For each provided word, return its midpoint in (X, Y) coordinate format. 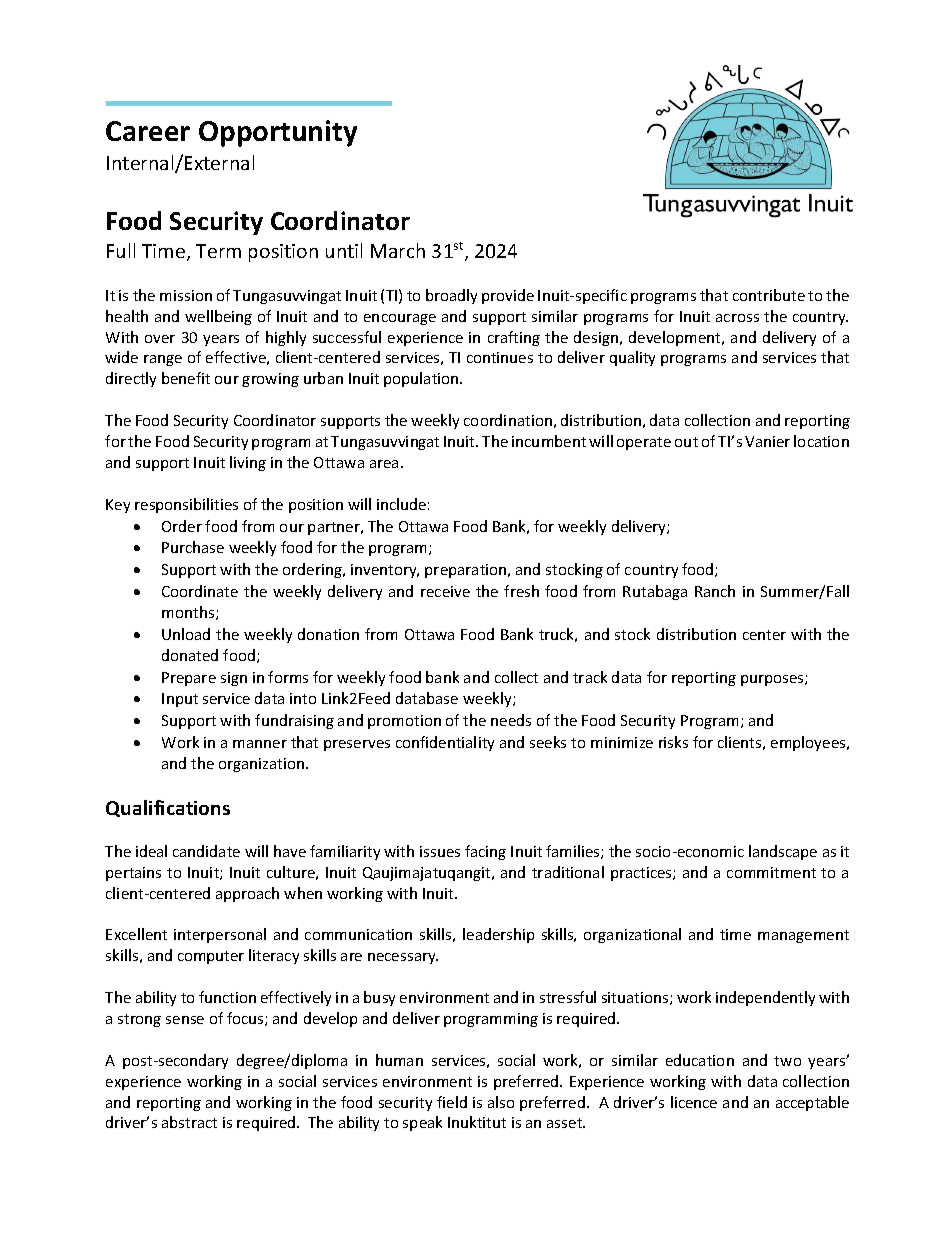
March (398, 250)
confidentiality (445, 743)
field (452, 1102)
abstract (189, 1122)
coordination (508, 420)
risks (673, 742)
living (248, 463)
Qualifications (168, 808)
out (686, 442)
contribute (769, 295)
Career (148, 131)
